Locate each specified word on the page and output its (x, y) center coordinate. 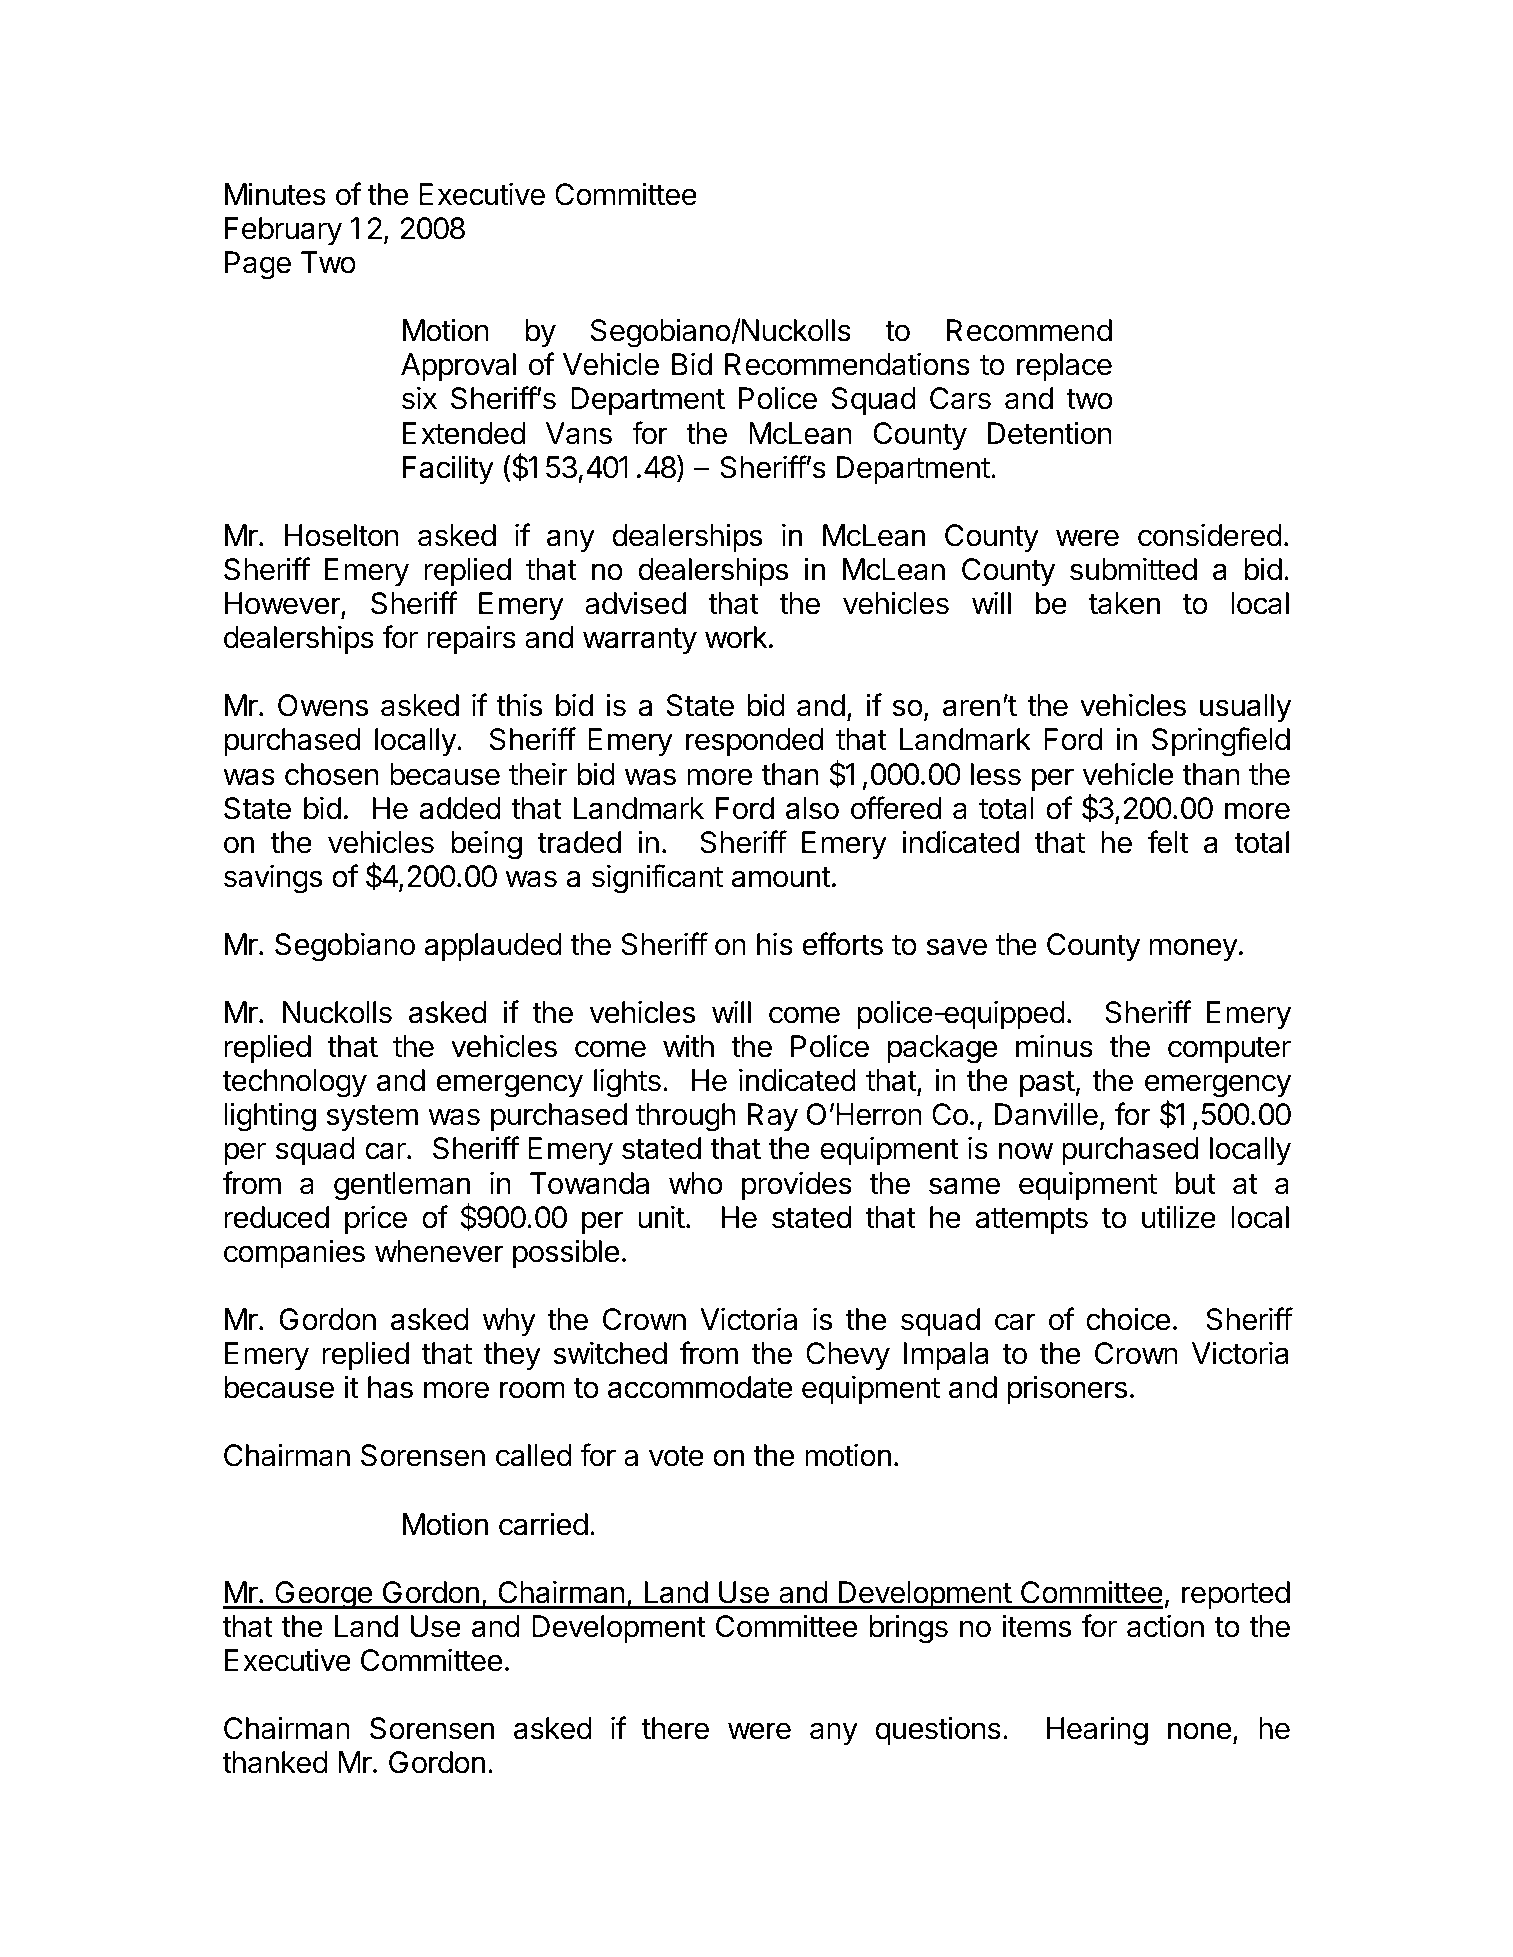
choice (1128, 1319)
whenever (439, 1251)
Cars (960, 398)
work (736, 637)
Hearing (1097, 1731)
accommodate (700, 1387)
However (283, 604)
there (675, 1728)
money (1193, 949)
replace (1064, 367)
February (283, 231)
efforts (842, 944)
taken (1124, 603)
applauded (493, 947)
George (323, 1595)
